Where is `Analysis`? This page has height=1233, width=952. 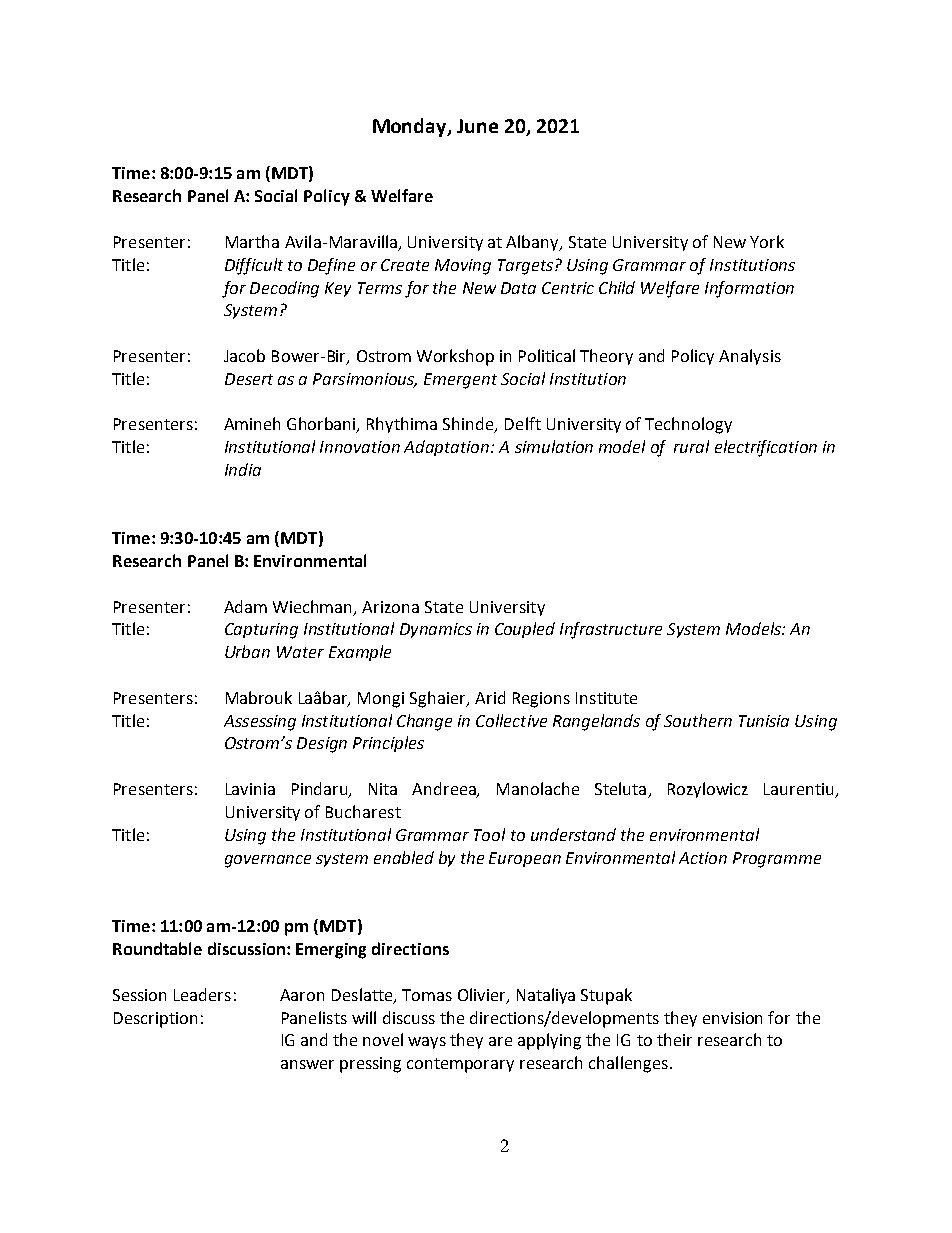
Analysis is located at coordinates (750, 357).
